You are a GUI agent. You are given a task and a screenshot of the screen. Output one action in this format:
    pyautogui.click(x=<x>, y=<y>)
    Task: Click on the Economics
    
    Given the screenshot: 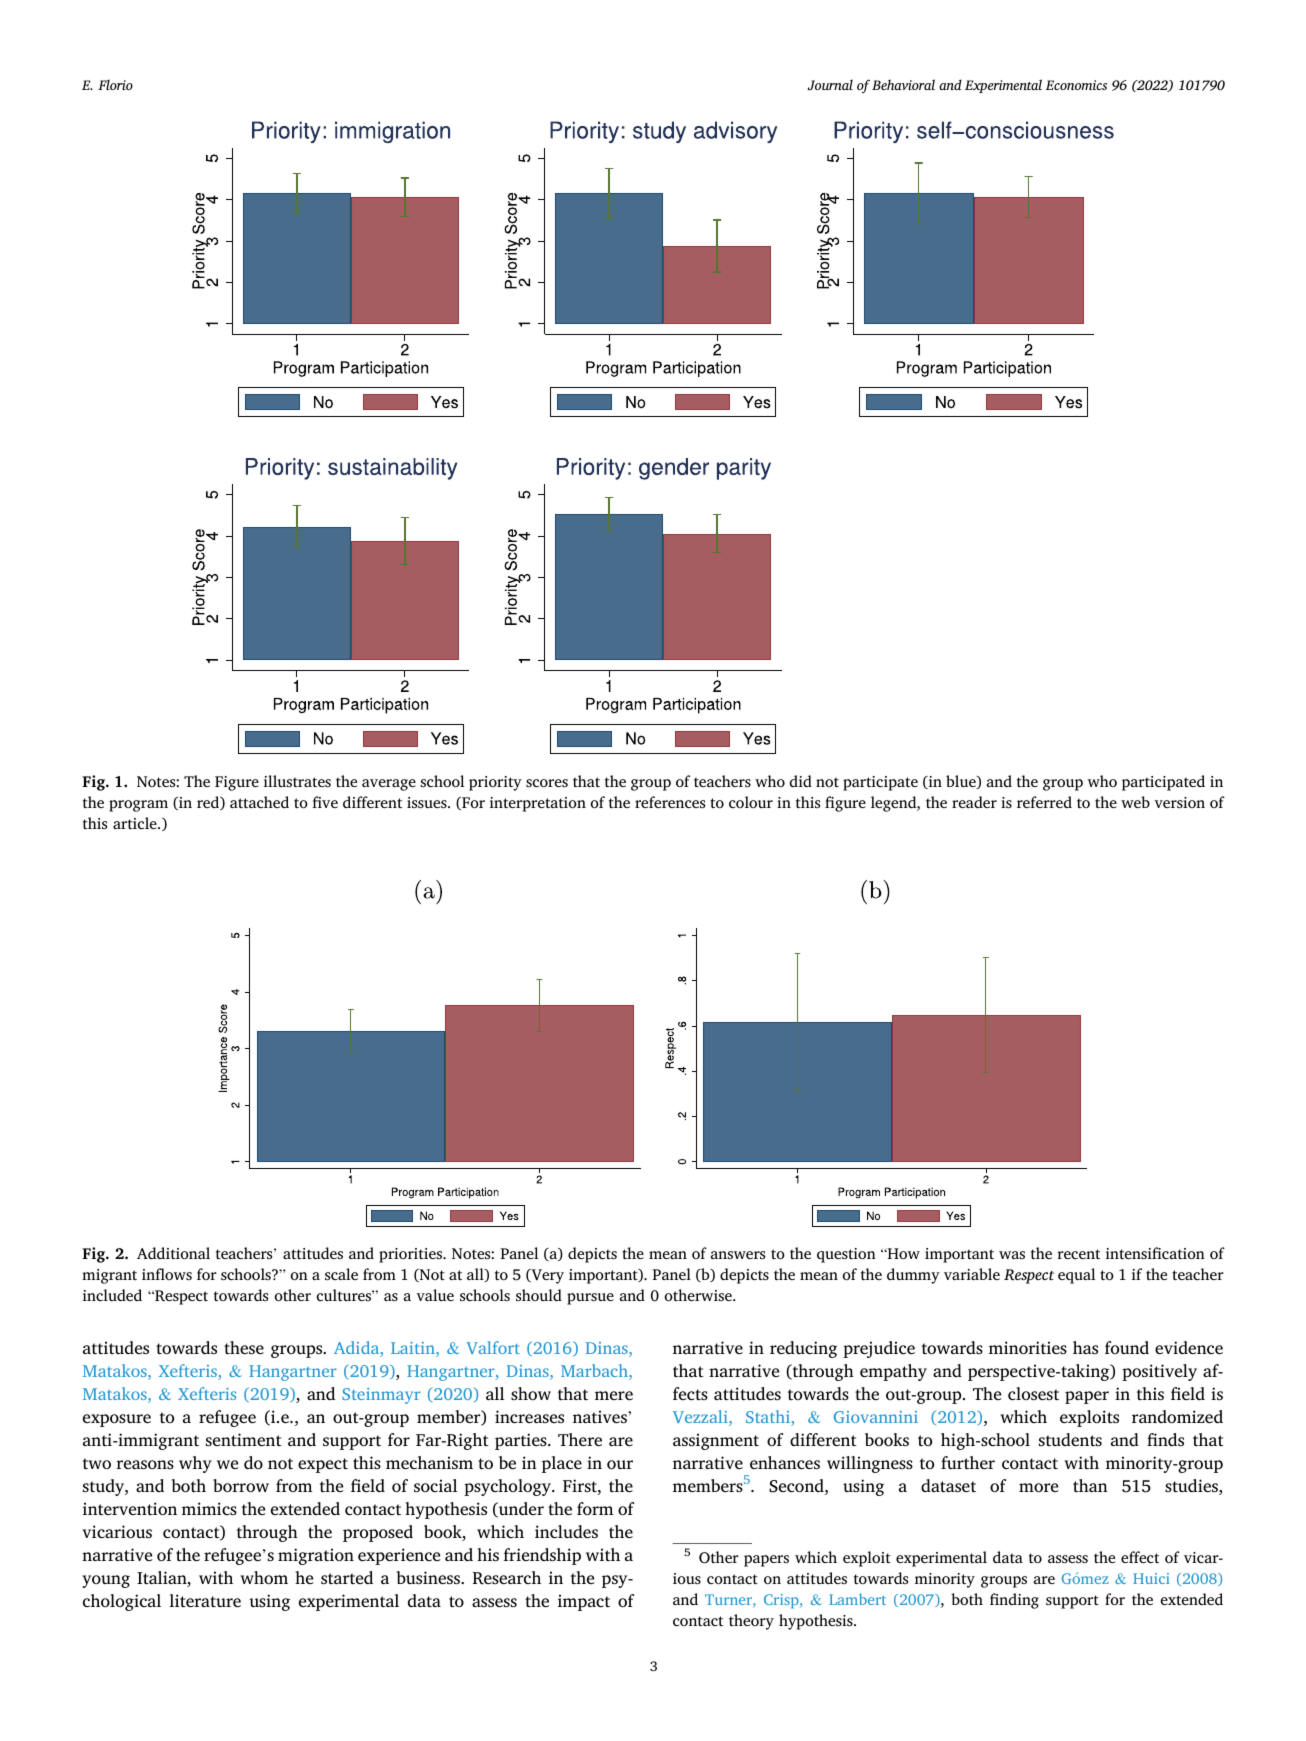 What is the action you would take?
    pyautogui.click(x=1076, y=85)
